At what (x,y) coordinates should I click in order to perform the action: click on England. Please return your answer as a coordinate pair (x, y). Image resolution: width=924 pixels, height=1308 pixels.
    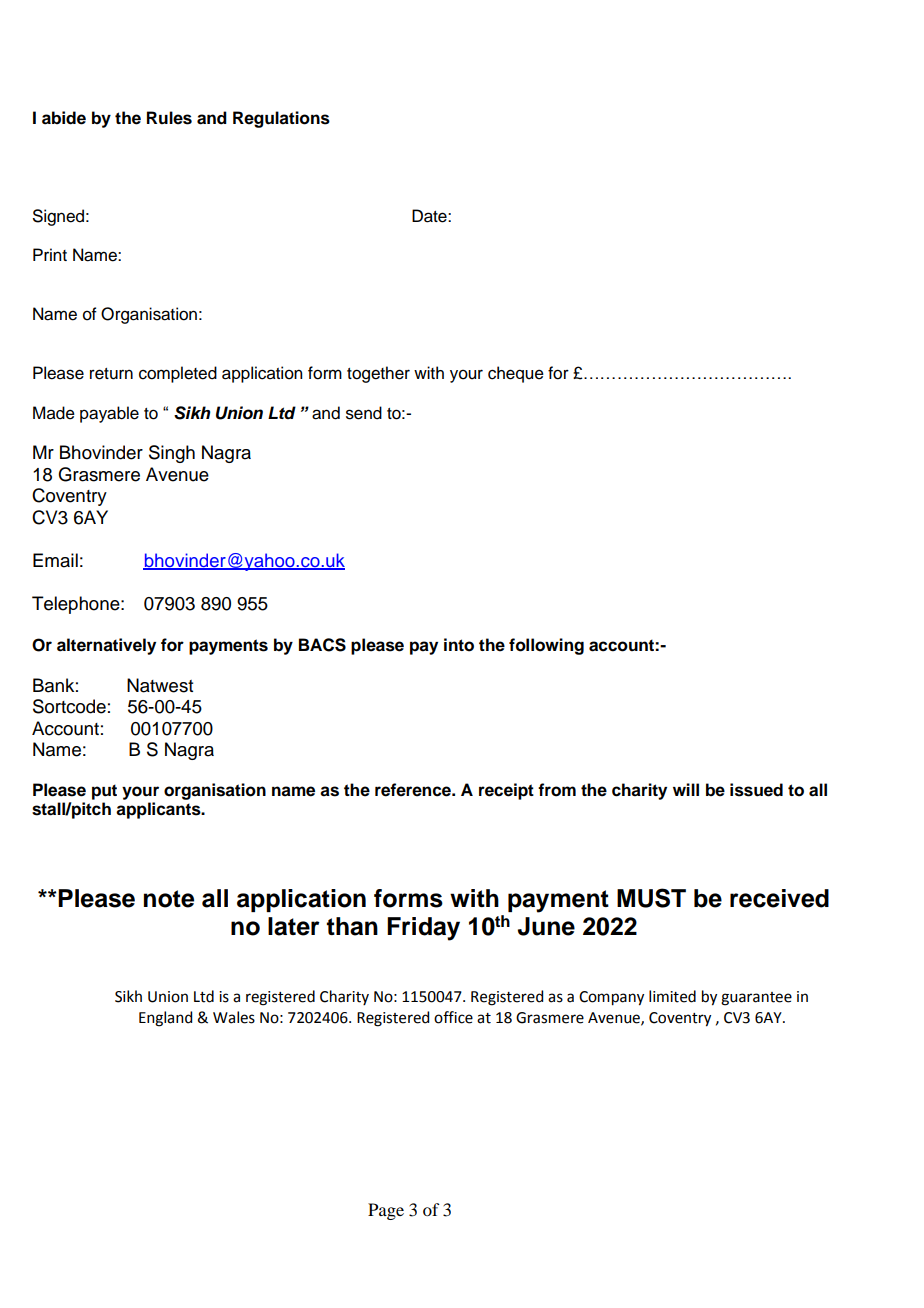
    Looking at the image, I should click on (165, 1019).
